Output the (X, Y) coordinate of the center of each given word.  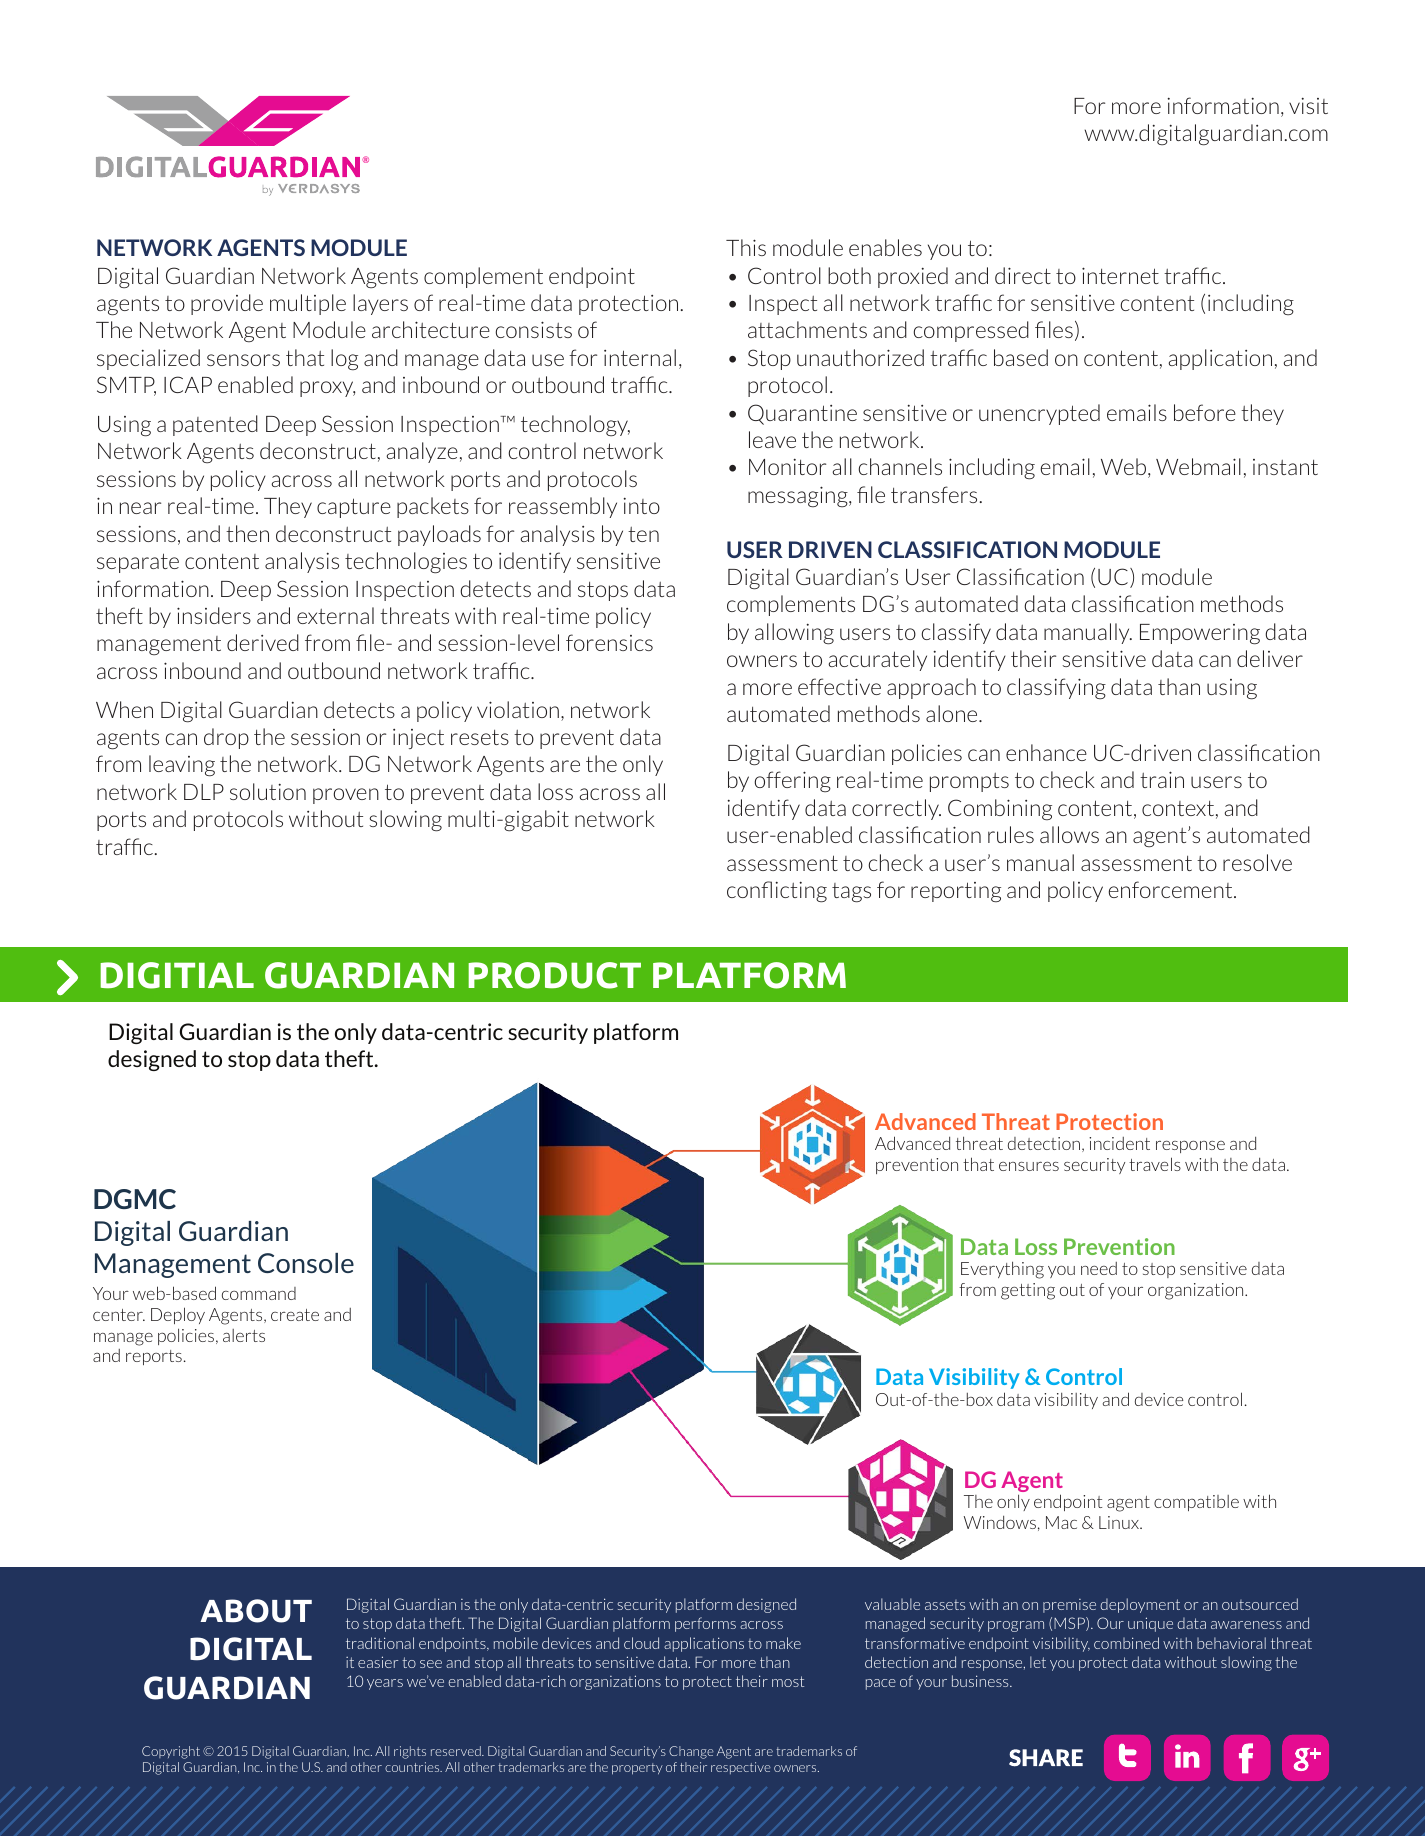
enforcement (1172, 889)
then (247, 533)
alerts (244, 1335)
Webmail (1198, 466)
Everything (1002, 1270)
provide (227, 304)
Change (691, 1752)
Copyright (171, 1752)
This (746, 247)
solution (268, 791)
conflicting (777, 892)
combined (1126, 1643)
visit (1308, 106)
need (1099, 1268)
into (642, 506)
